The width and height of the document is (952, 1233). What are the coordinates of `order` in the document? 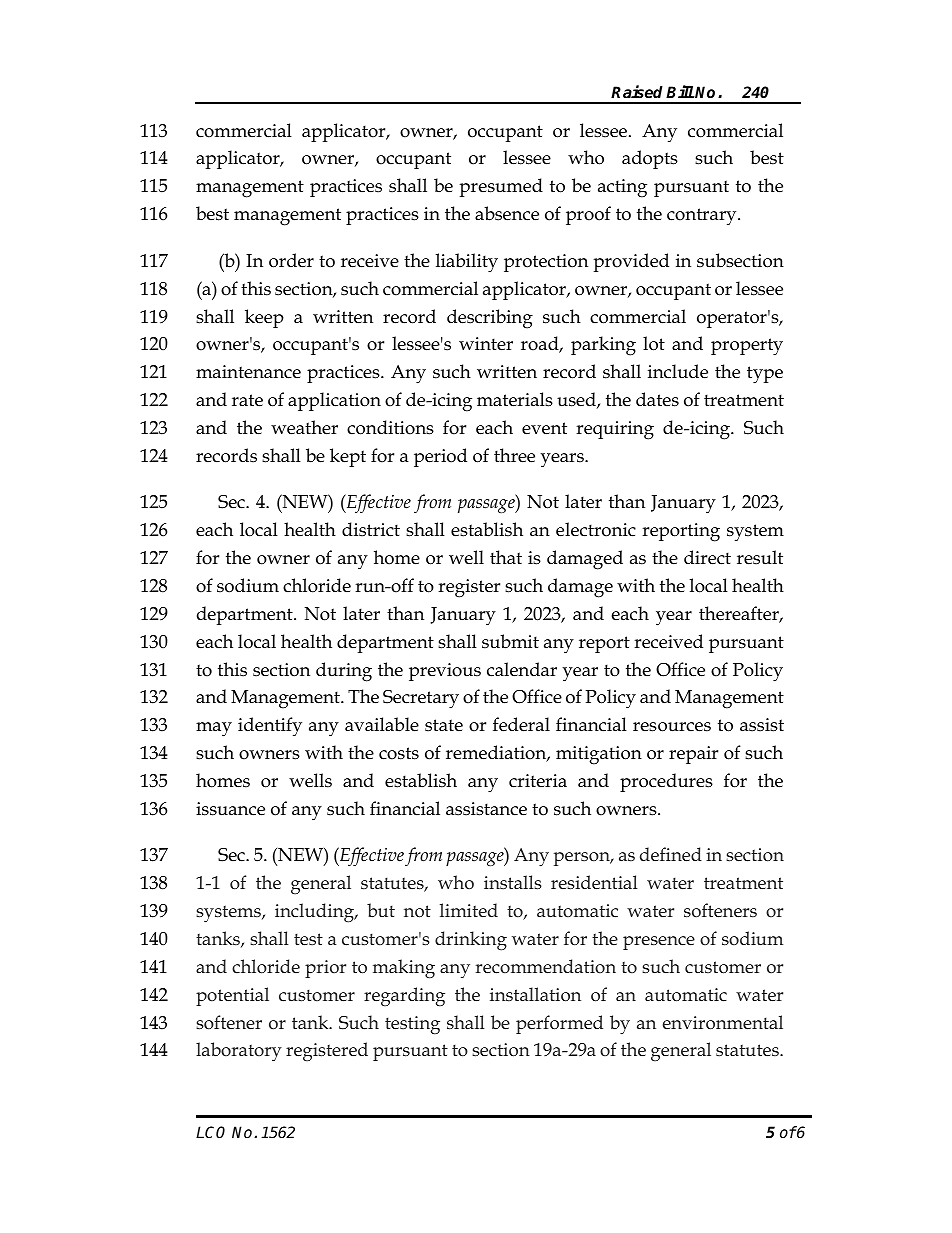 It's located at (291, 260).
